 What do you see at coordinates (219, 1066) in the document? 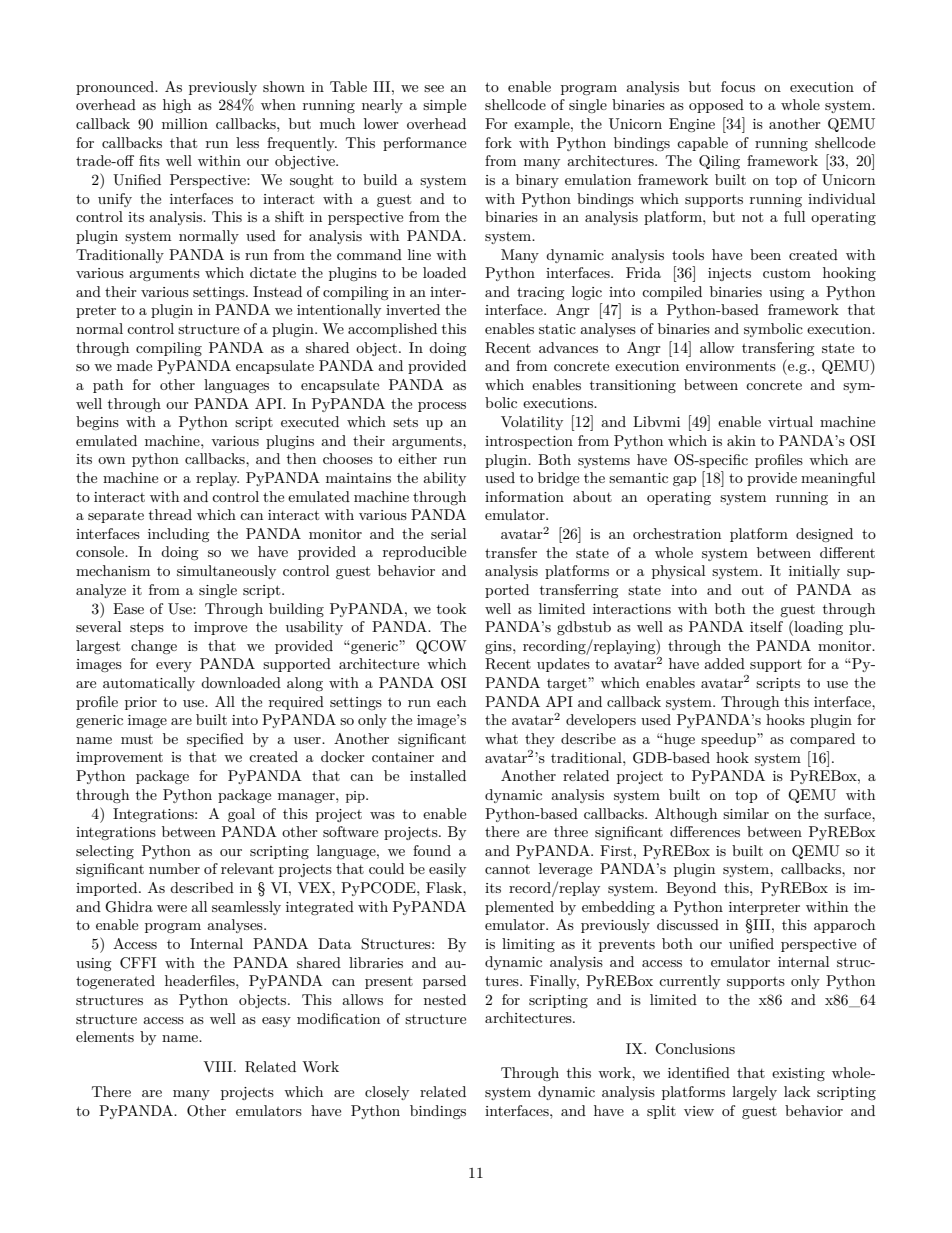
I see `VIII` at bounding box center [219, 1066].
